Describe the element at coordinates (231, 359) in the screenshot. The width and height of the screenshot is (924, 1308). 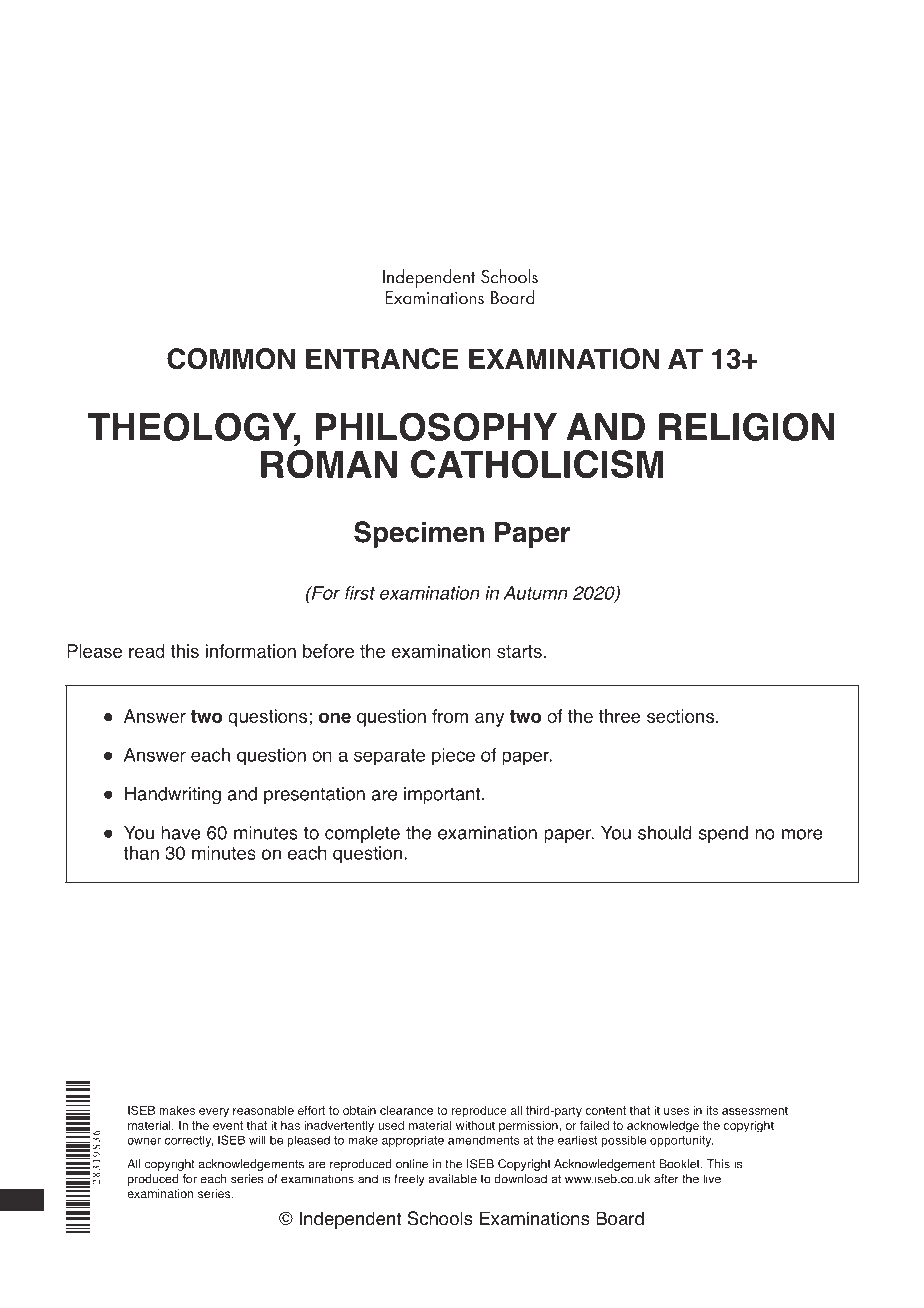
I see `COMMON` at that location.
